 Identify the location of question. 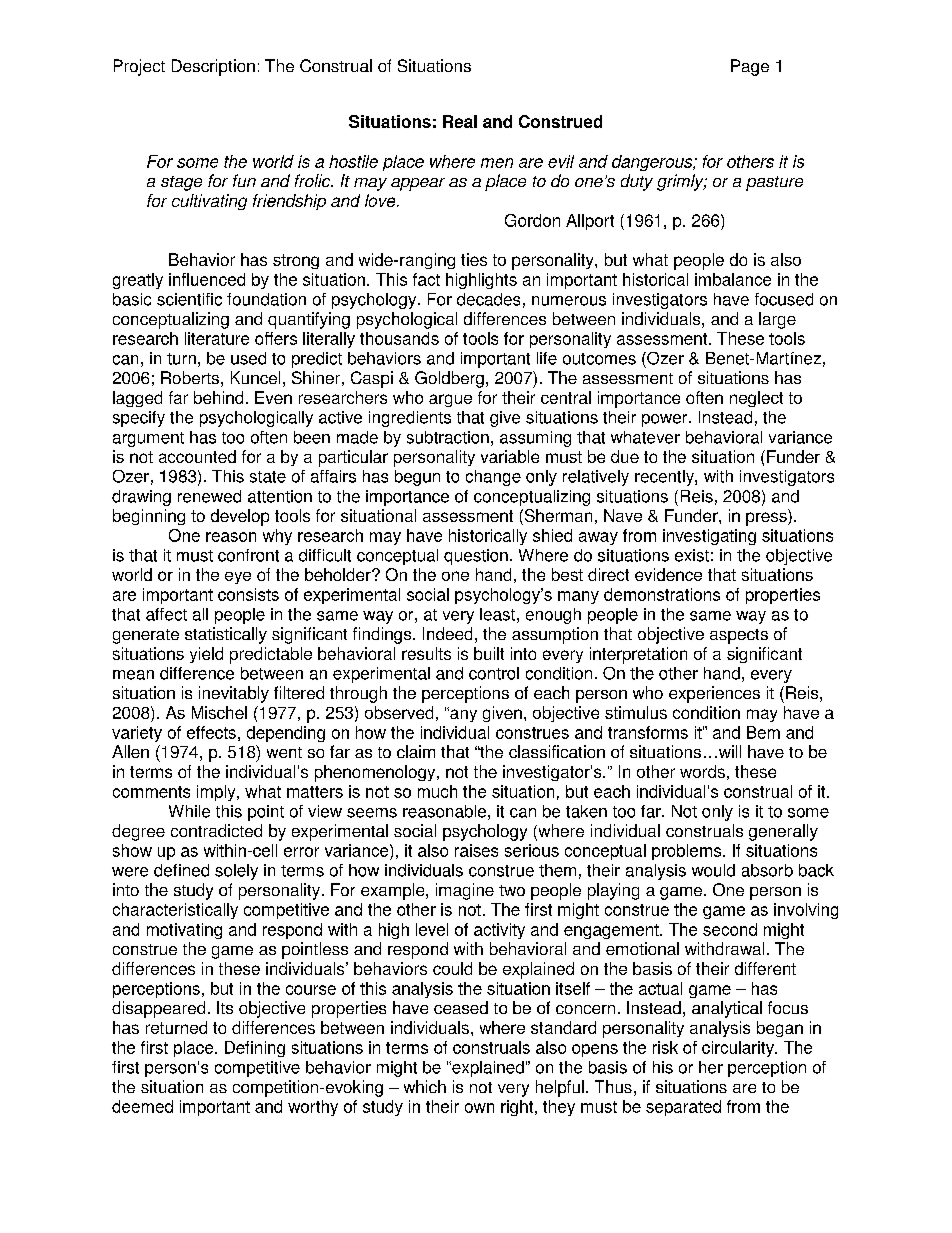
(476, 557).
